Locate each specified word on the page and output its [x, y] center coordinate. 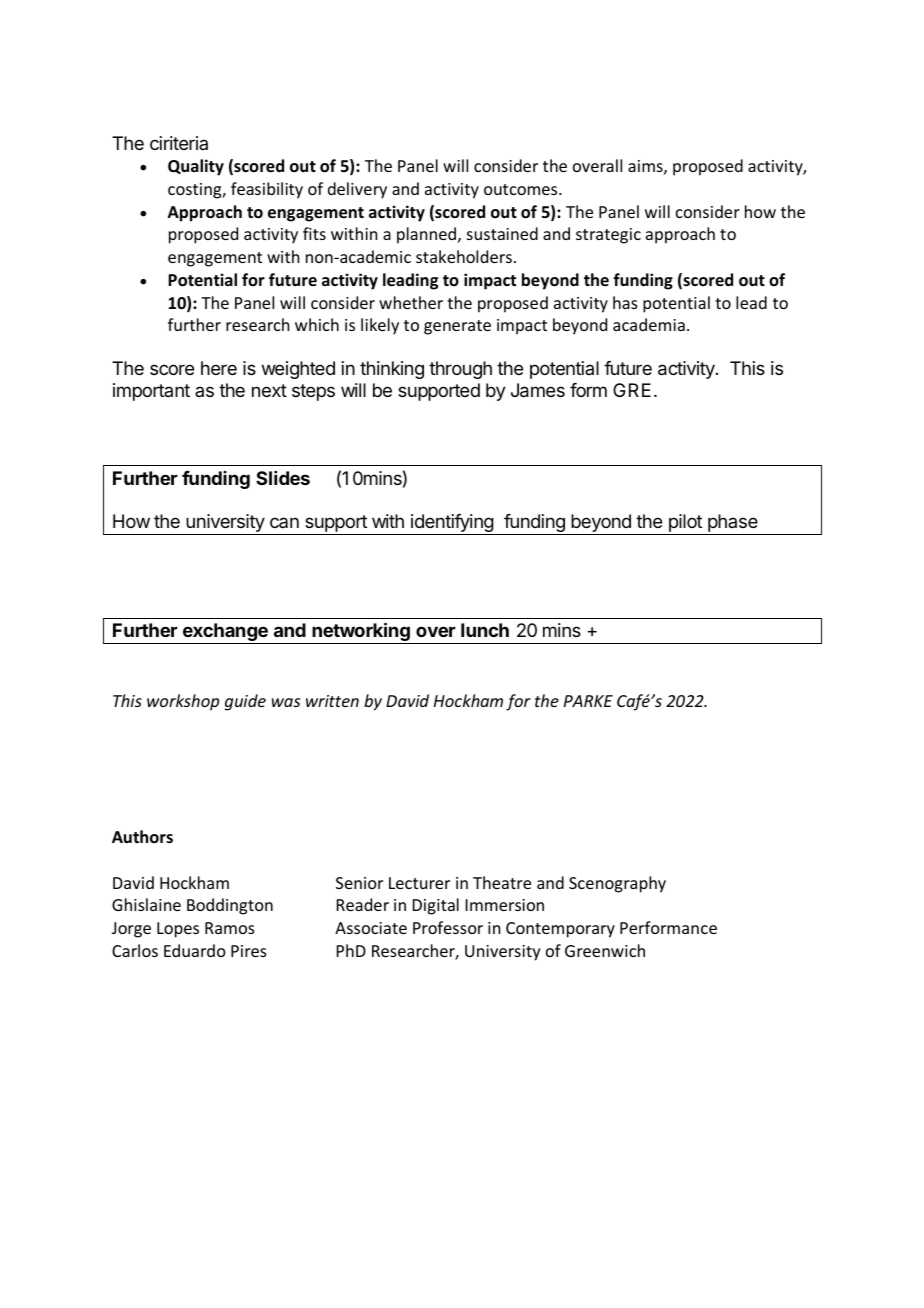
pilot [685, 523]
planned [426, 235]
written [332, 701]
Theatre [502, 882]
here [219, 368]
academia [649, 324]
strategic [608, 236]
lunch [485, 630]
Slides [283, 478]
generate [457, 327]
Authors [142, 836]
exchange [225, 633]
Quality [196, 167]
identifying [452, 524]
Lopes [178, 930]
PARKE [588, 701]
